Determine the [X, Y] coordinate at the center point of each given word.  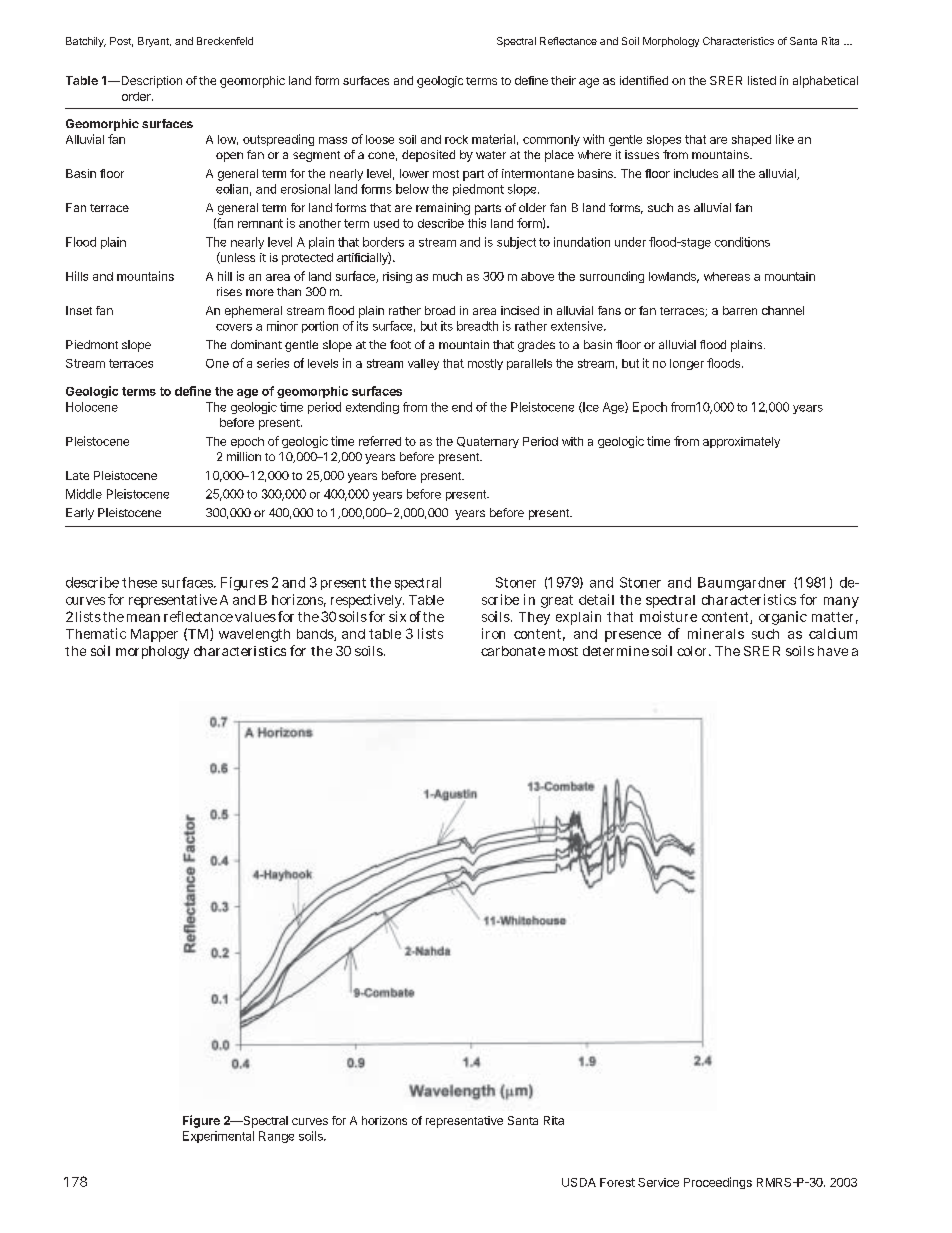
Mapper [154, 635]
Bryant [154, 42]
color [693, 651]
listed [762, 80]
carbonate [513, 651]
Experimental [218, 1137]
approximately [741, 442]
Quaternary [488, 442]
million [244, 456]
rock [456, 139]
